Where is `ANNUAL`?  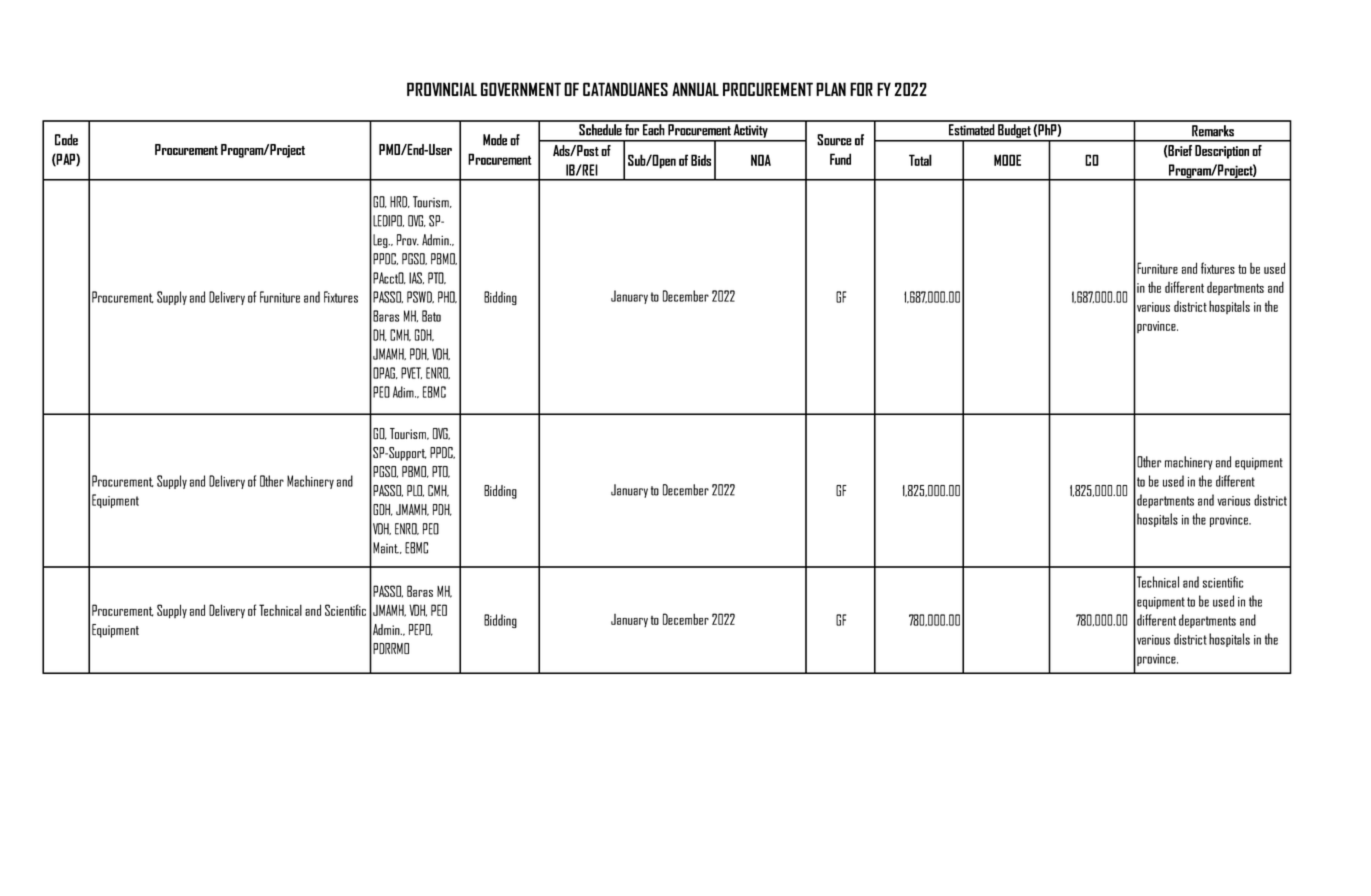 ANNUAL is located at coordinates (695, 89).
